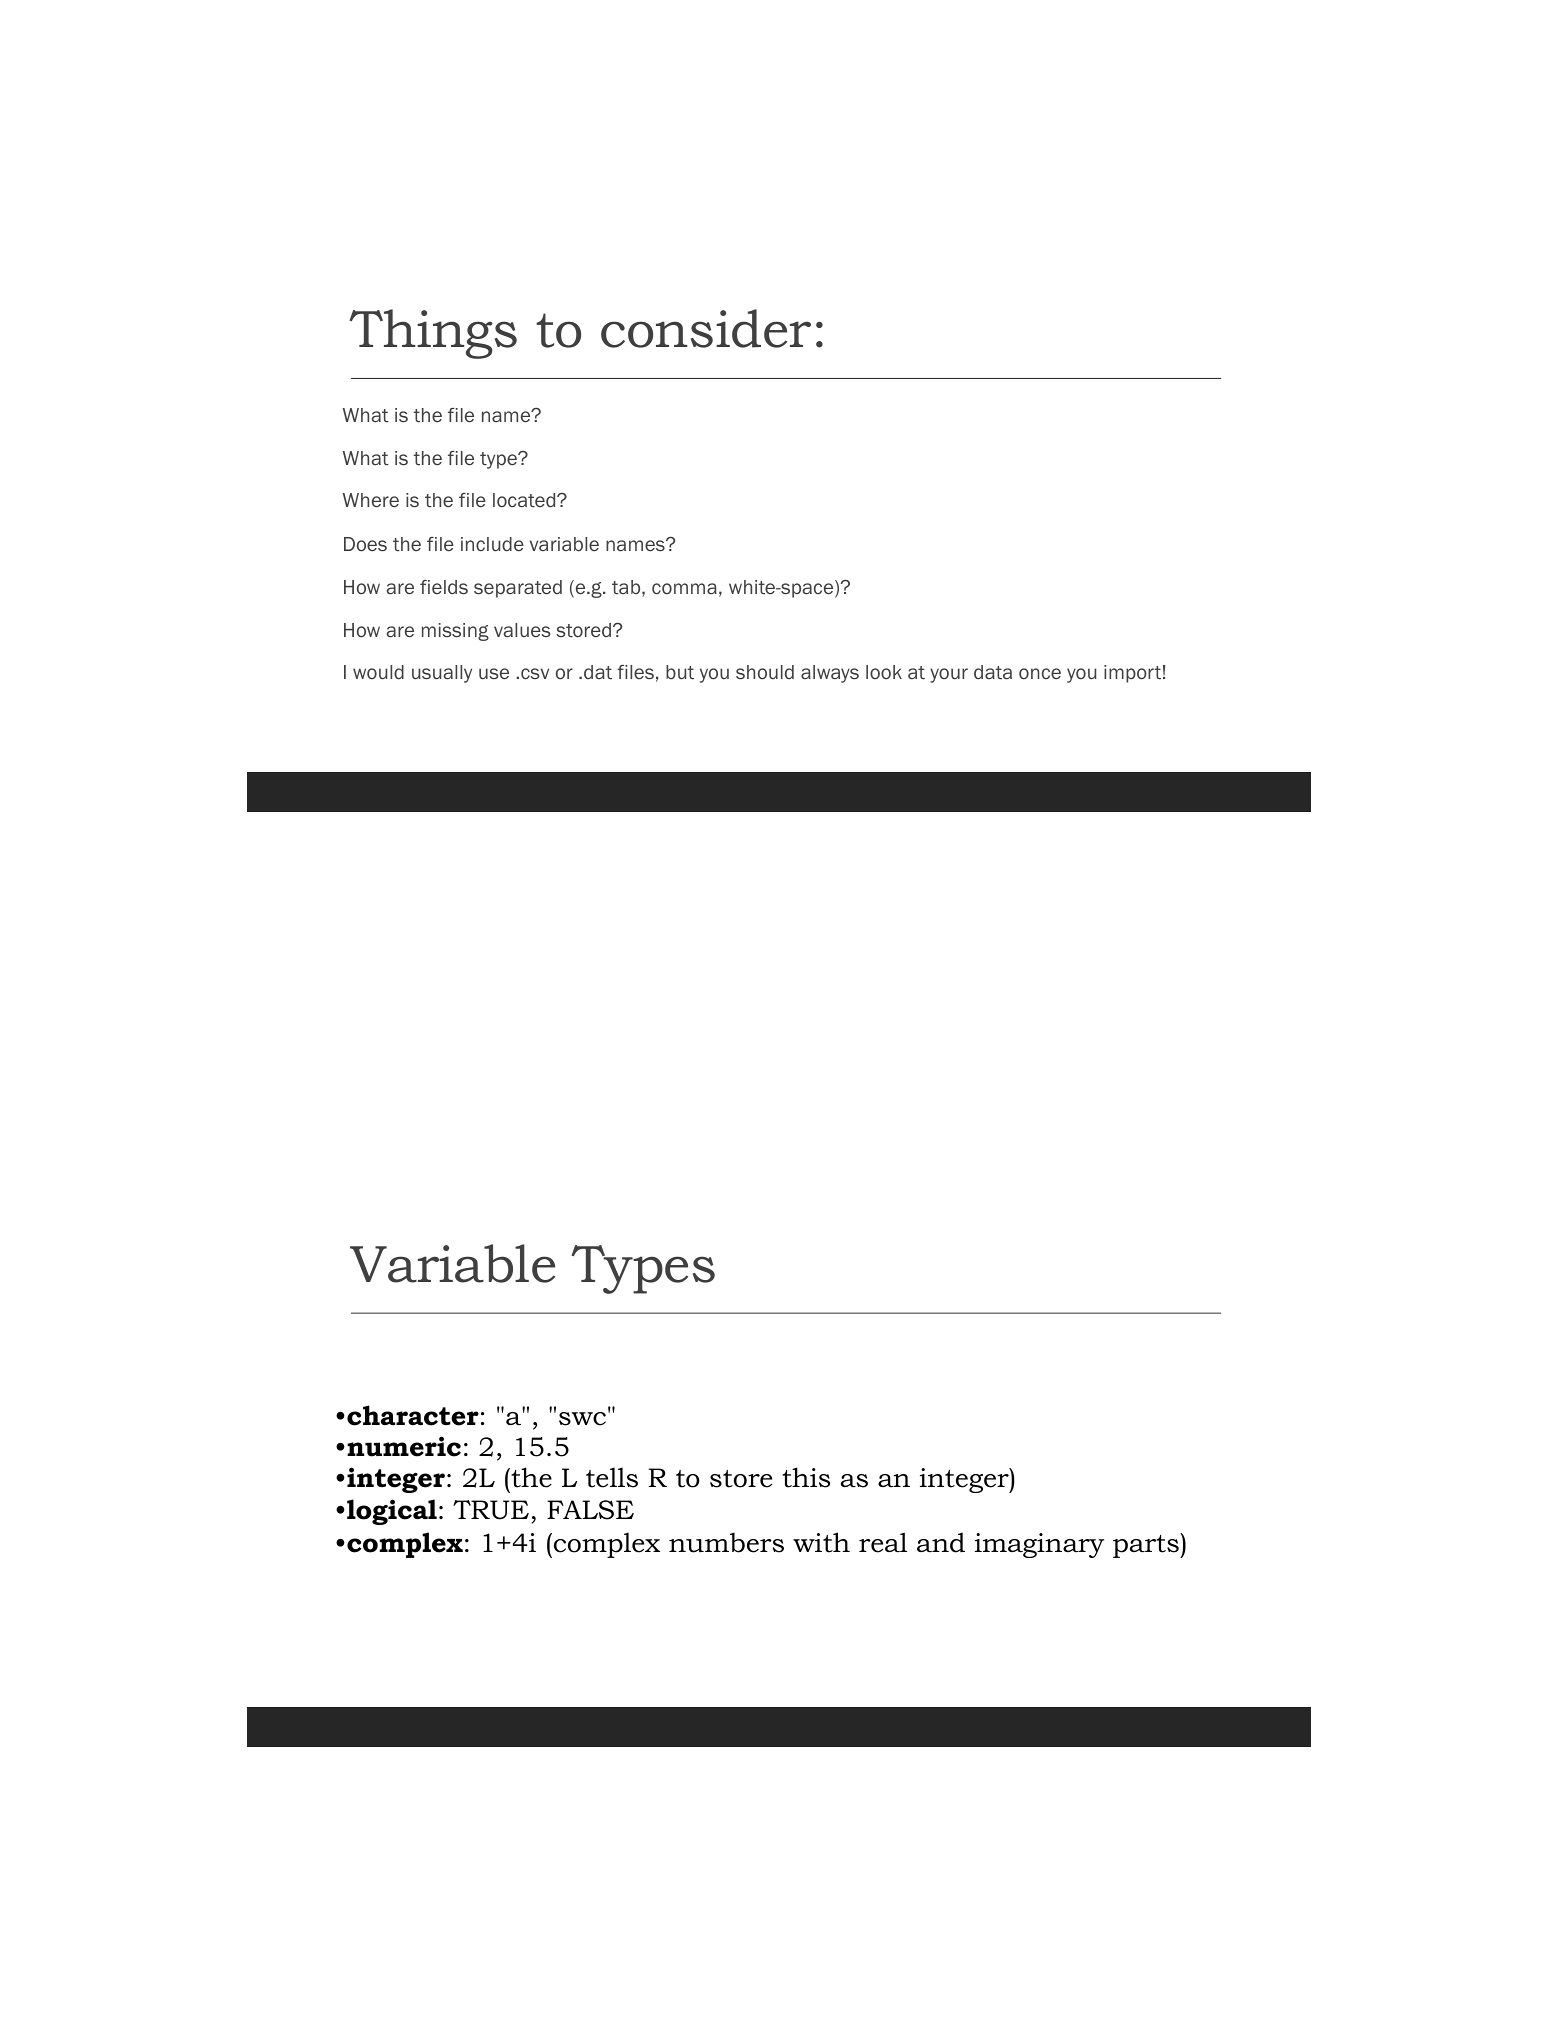 The height and width of the page is (2017, 1558). What do you see at coordinates (1039, 1545) in the page?
I see `imaginary` at bounding box center [1039, 1545].
